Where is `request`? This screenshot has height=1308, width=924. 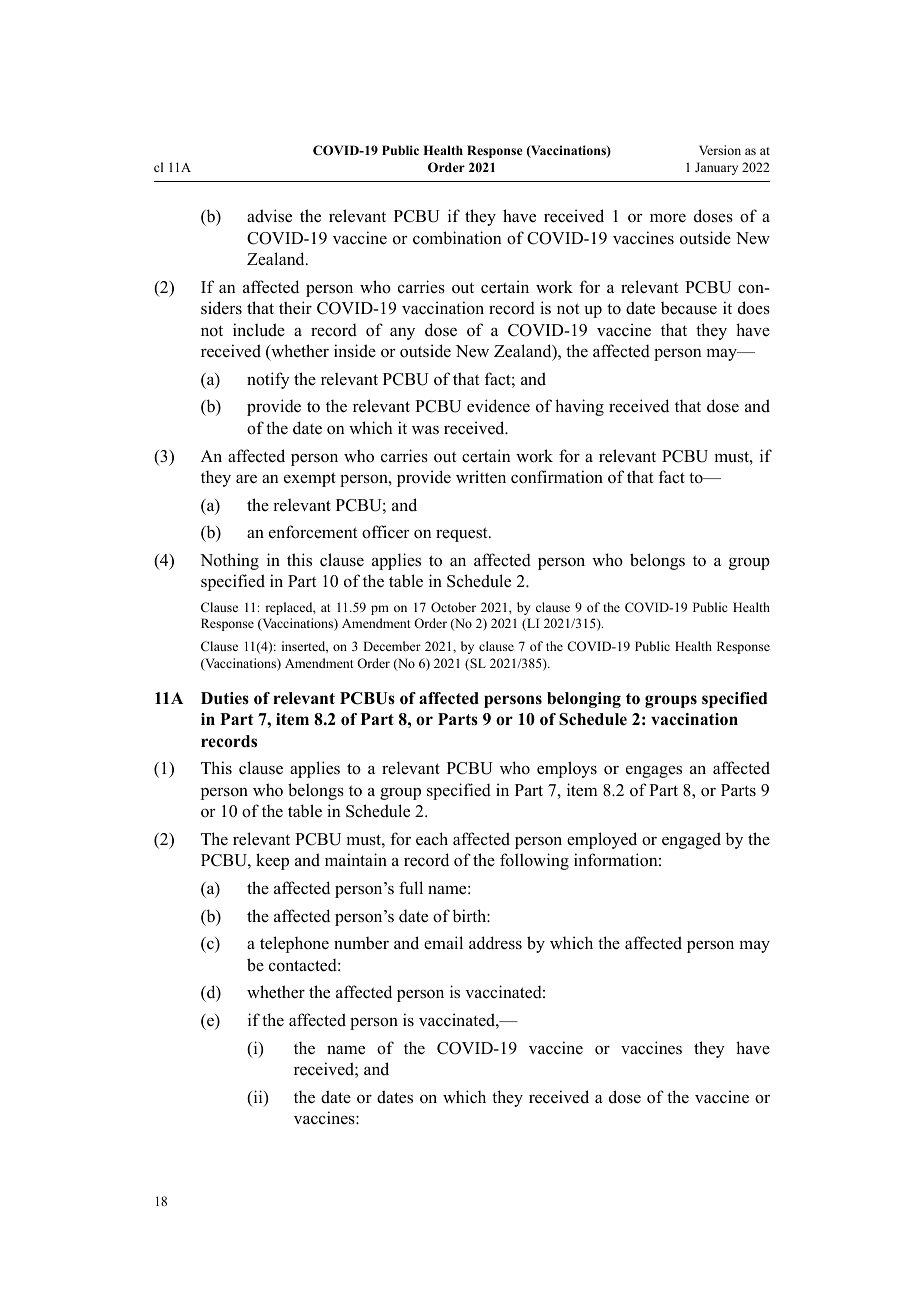
request is located at coordinates (463, 534).
